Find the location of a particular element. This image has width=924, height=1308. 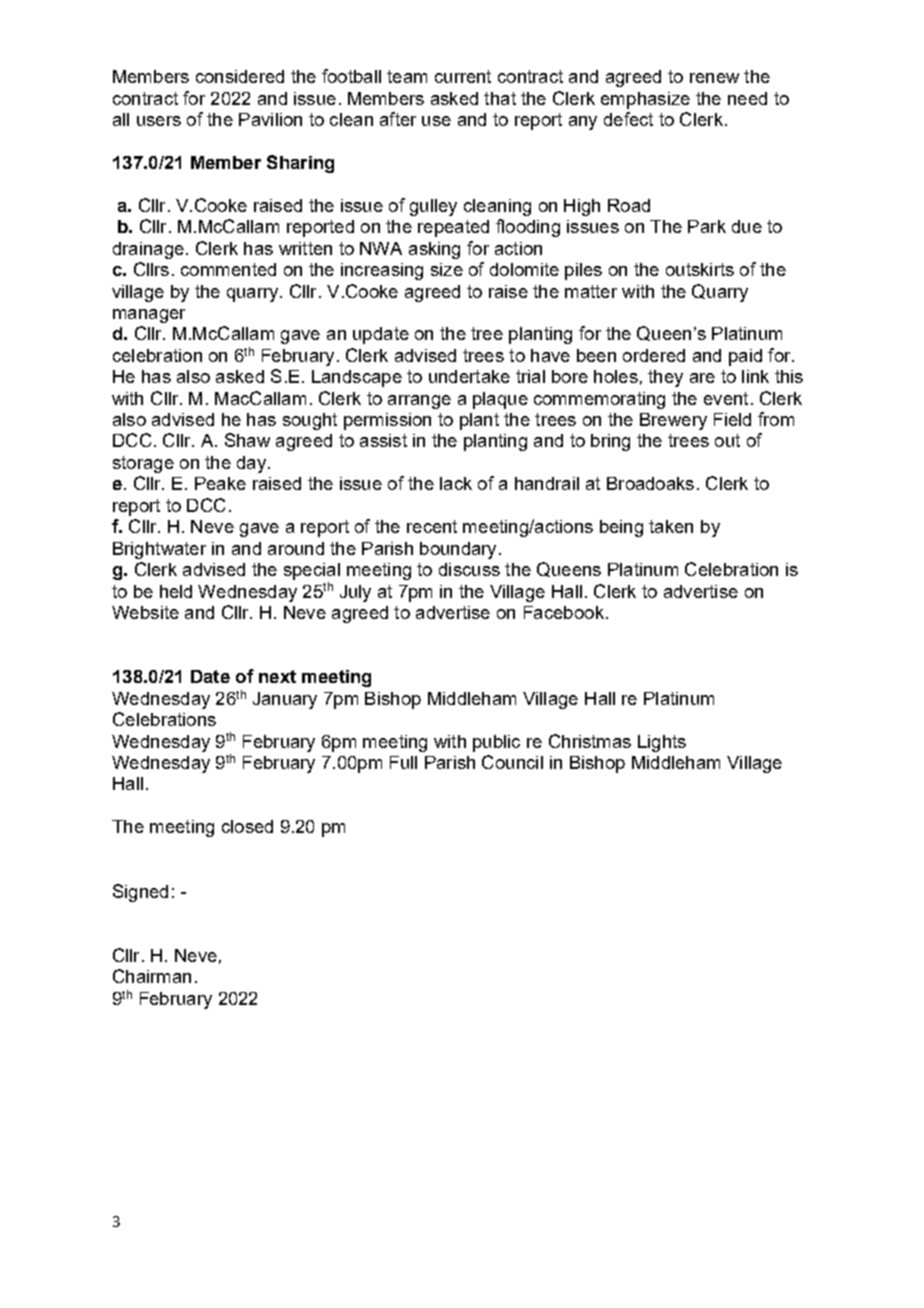

next is located at coordinates (277, 676).
